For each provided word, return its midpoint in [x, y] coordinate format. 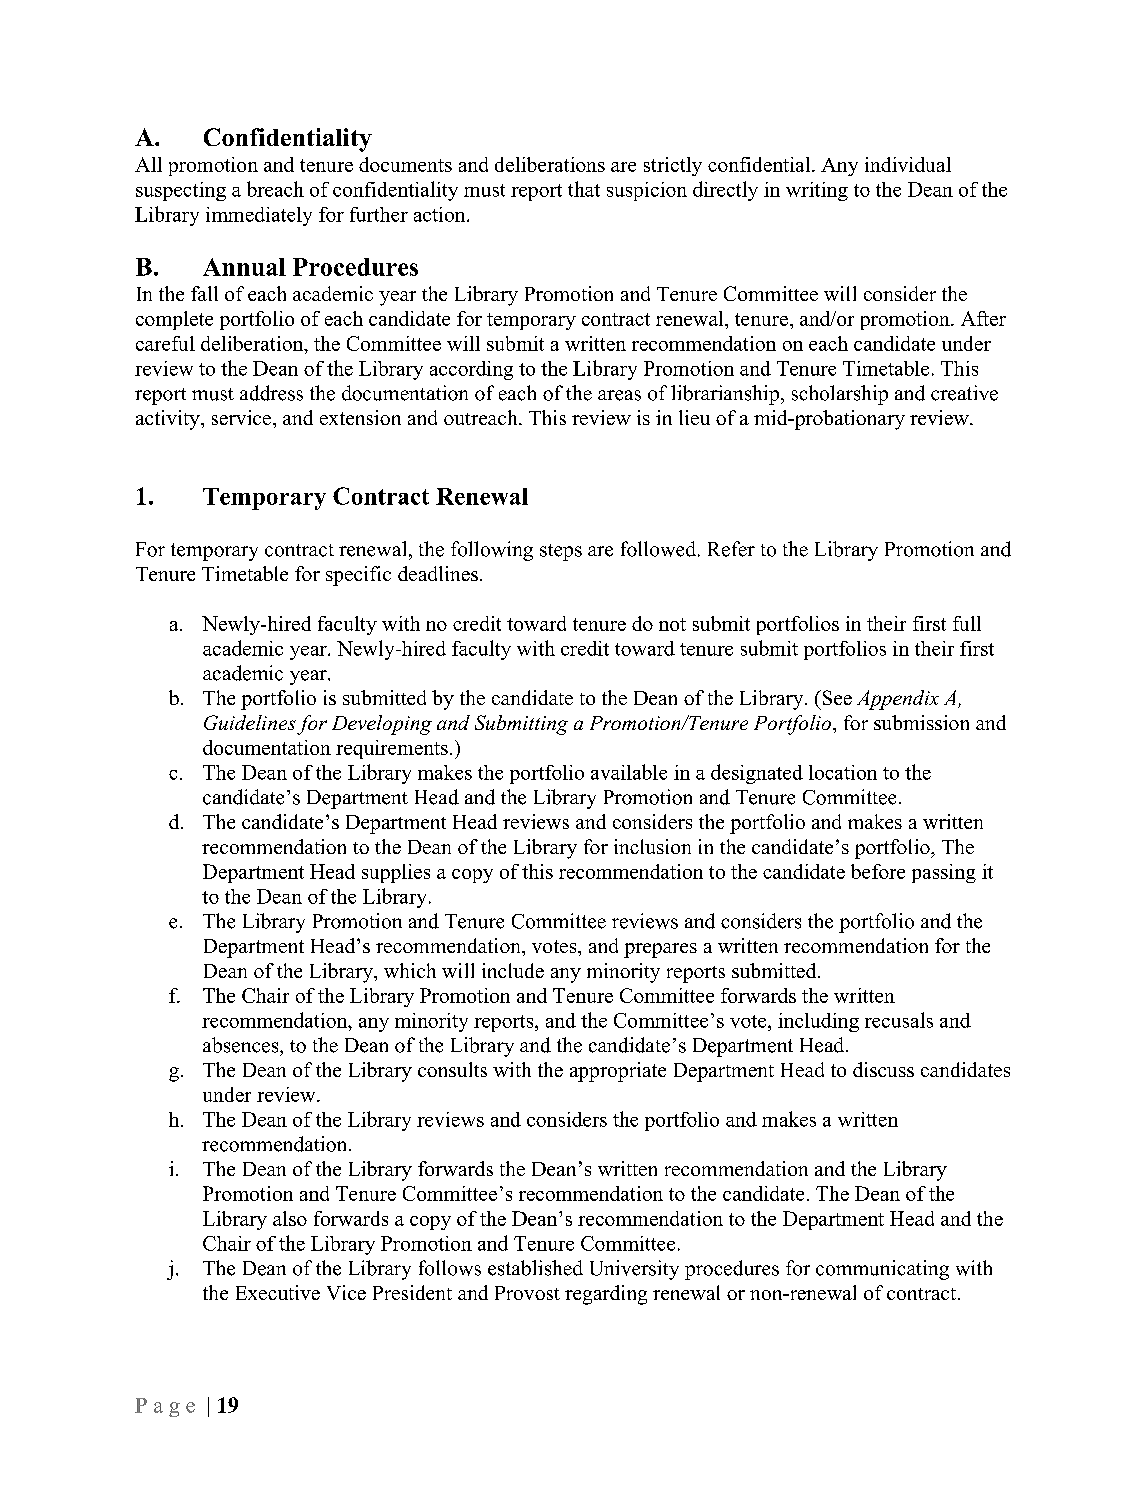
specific [358, 576]
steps [561, 552]
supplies [396, 873]
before [878, 871]
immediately [259, 216]
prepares [660, 950]
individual [908, 164]
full [967, 623]
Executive [278, 1292]
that [584, 189]
